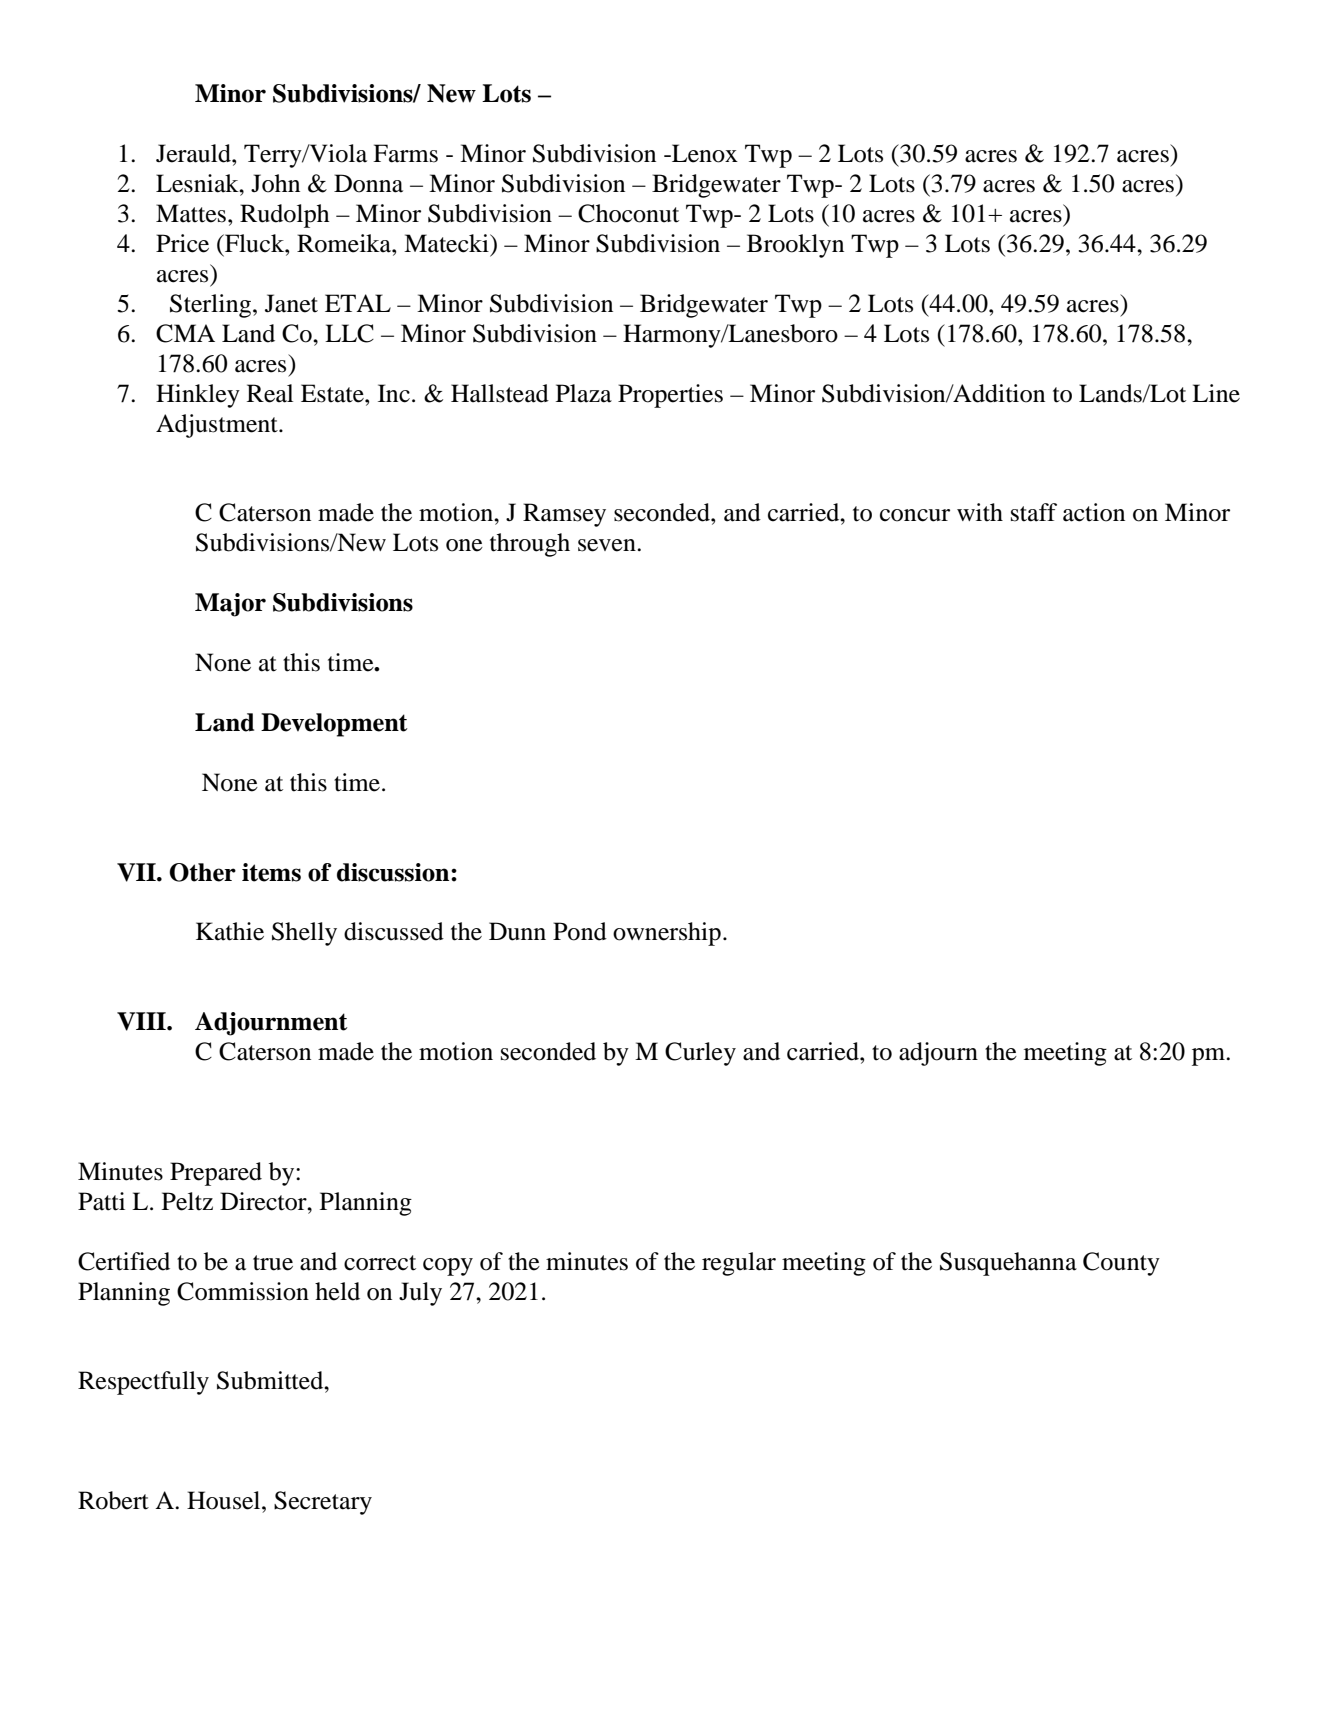 The width and height of the page is (1328, 1718). What do you see at coordinates (230, 605) in the page?
I see `Major` at bounding box center [230, 605].
